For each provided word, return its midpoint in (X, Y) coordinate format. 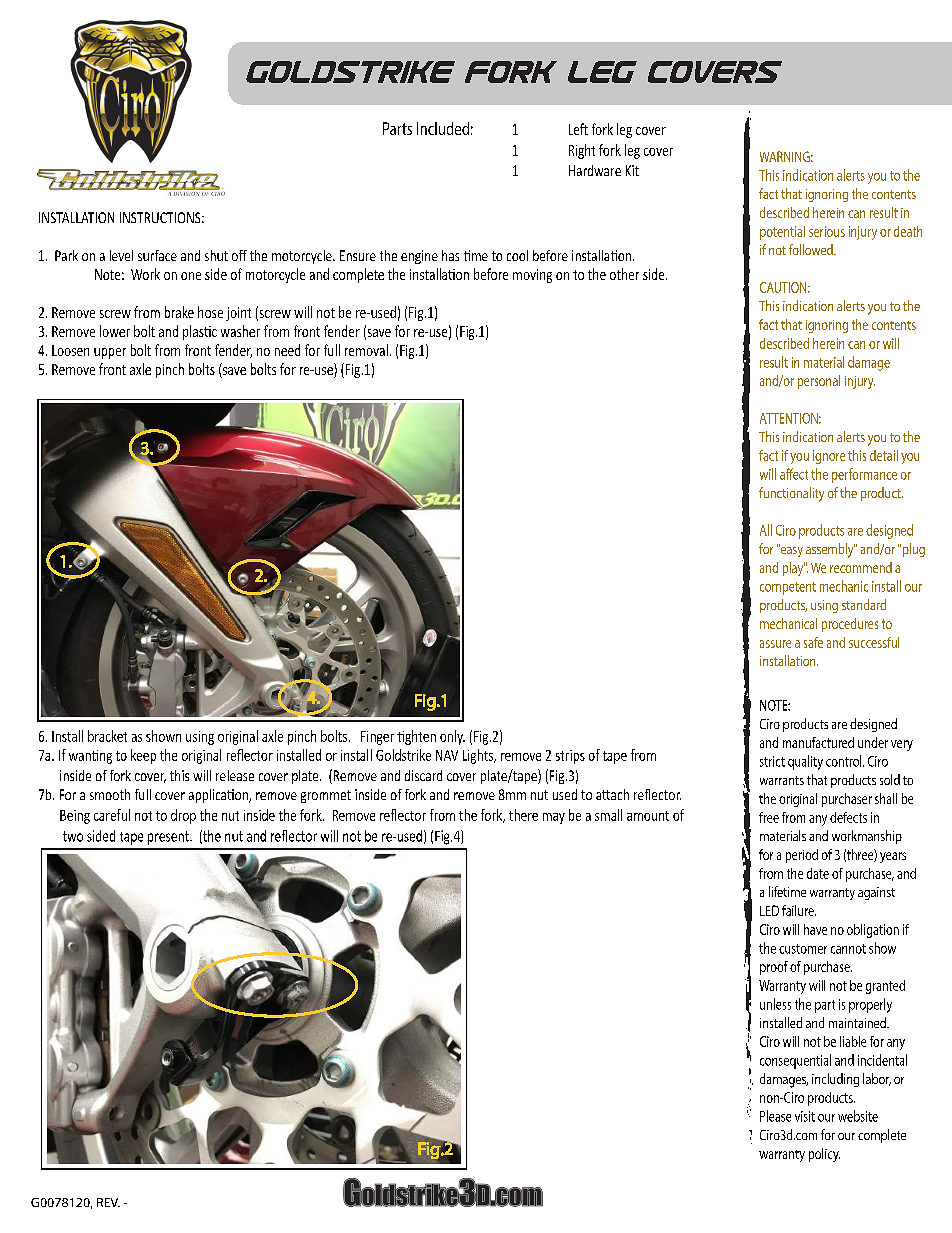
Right (582, 151)
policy (824, 1155)
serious (827, 231)
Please (775, 1116)
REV (108, 1202)
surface (157, 255)
